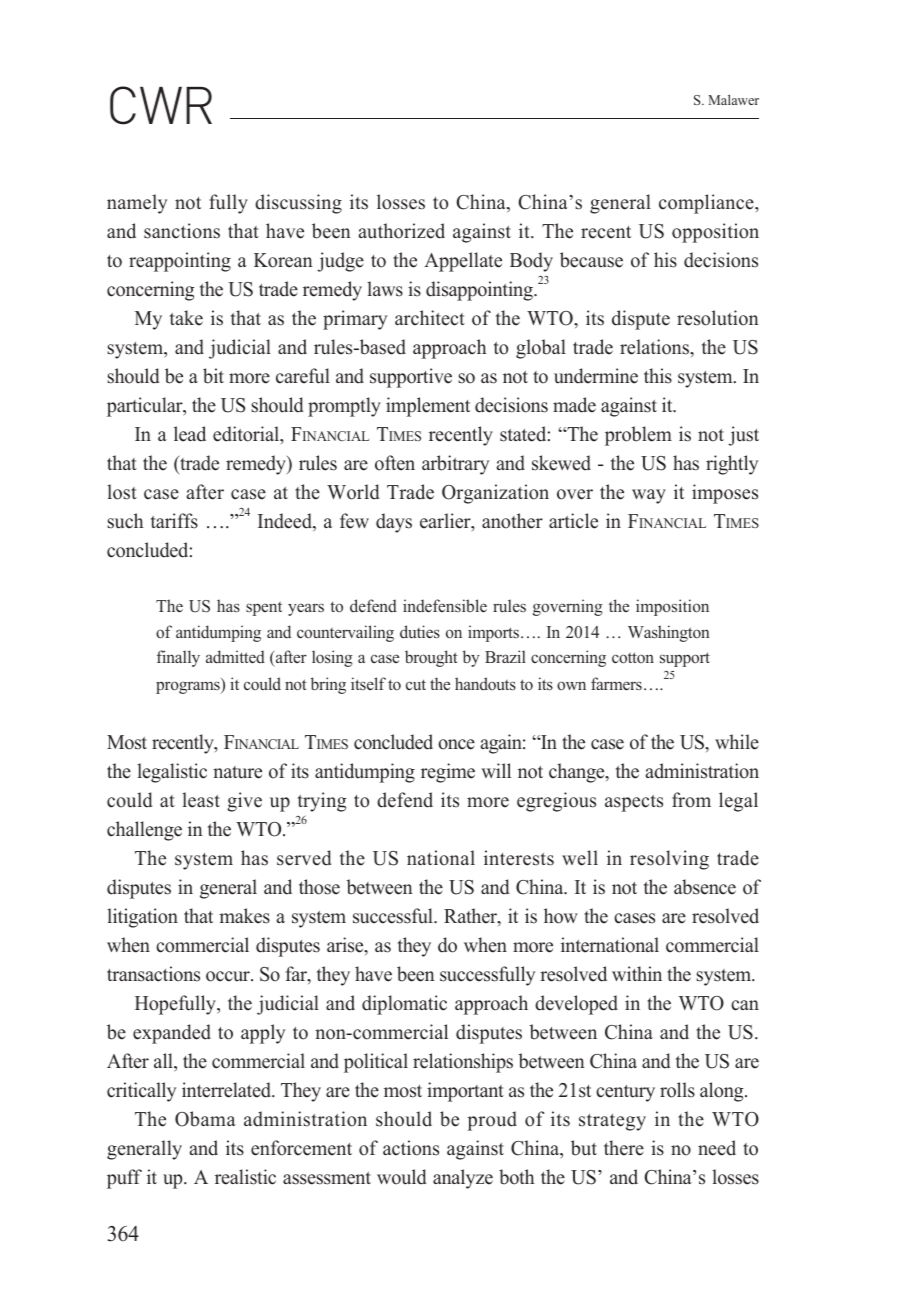  What do you see at coordinates (161, 105) in the document?
I see `CWR` at bounding box center [161, 105].
